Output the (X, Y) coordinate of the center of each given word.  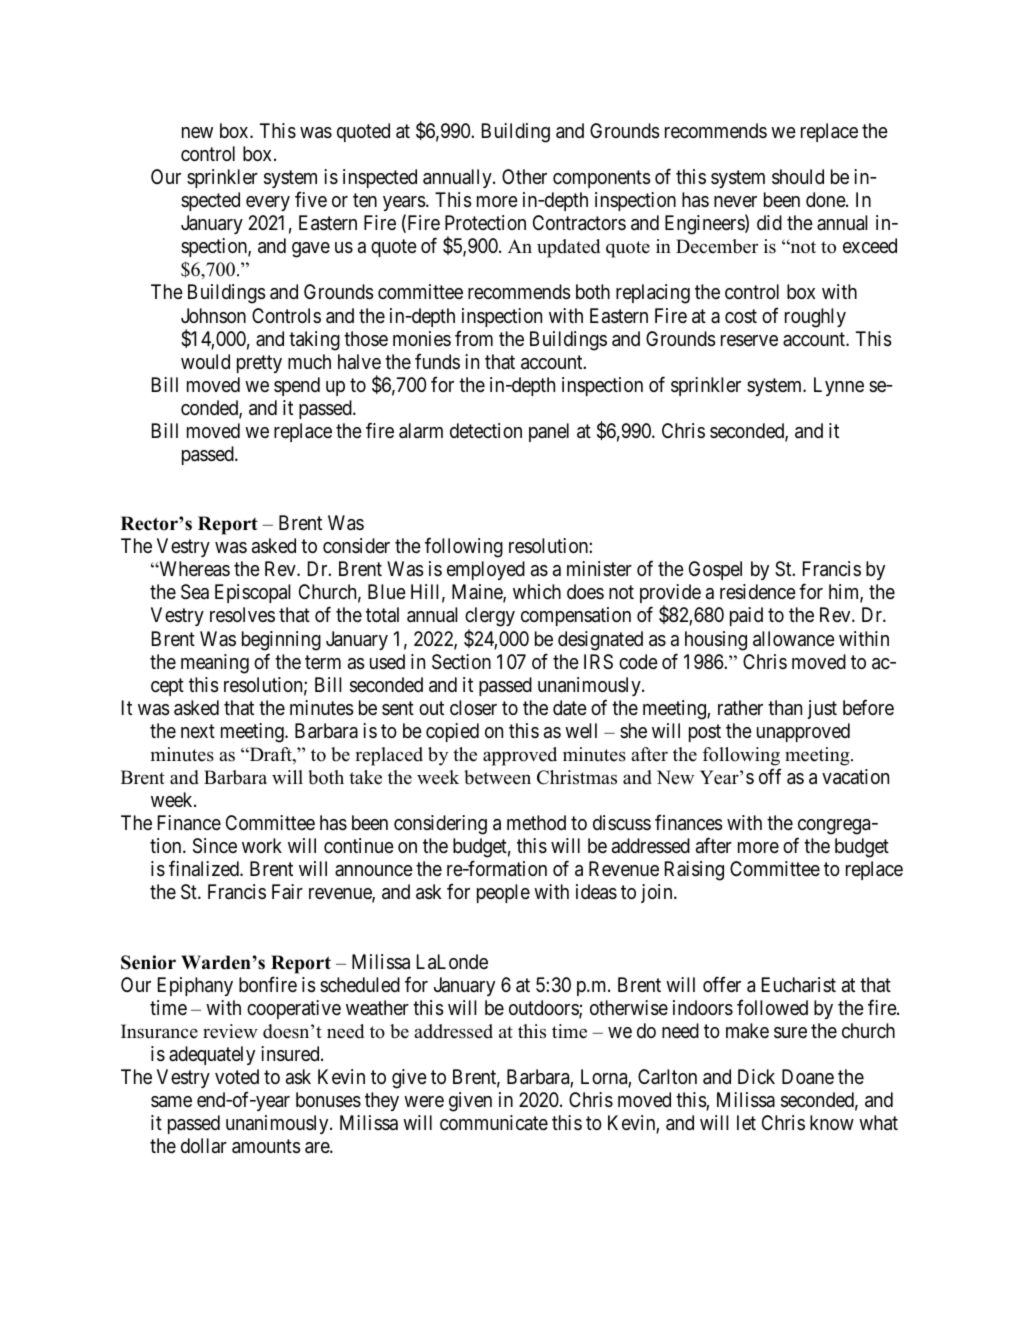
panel (549, 432)
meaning (215, 664)
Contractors (579, 223)
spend (297, 386)
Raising (694, 871)
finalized (205, 868)
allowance (794, 639)
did (769, 222)
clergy (490, 618)
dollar (204, 1145)
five (311, 199)
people (503, 893)
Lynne (839, 386)
